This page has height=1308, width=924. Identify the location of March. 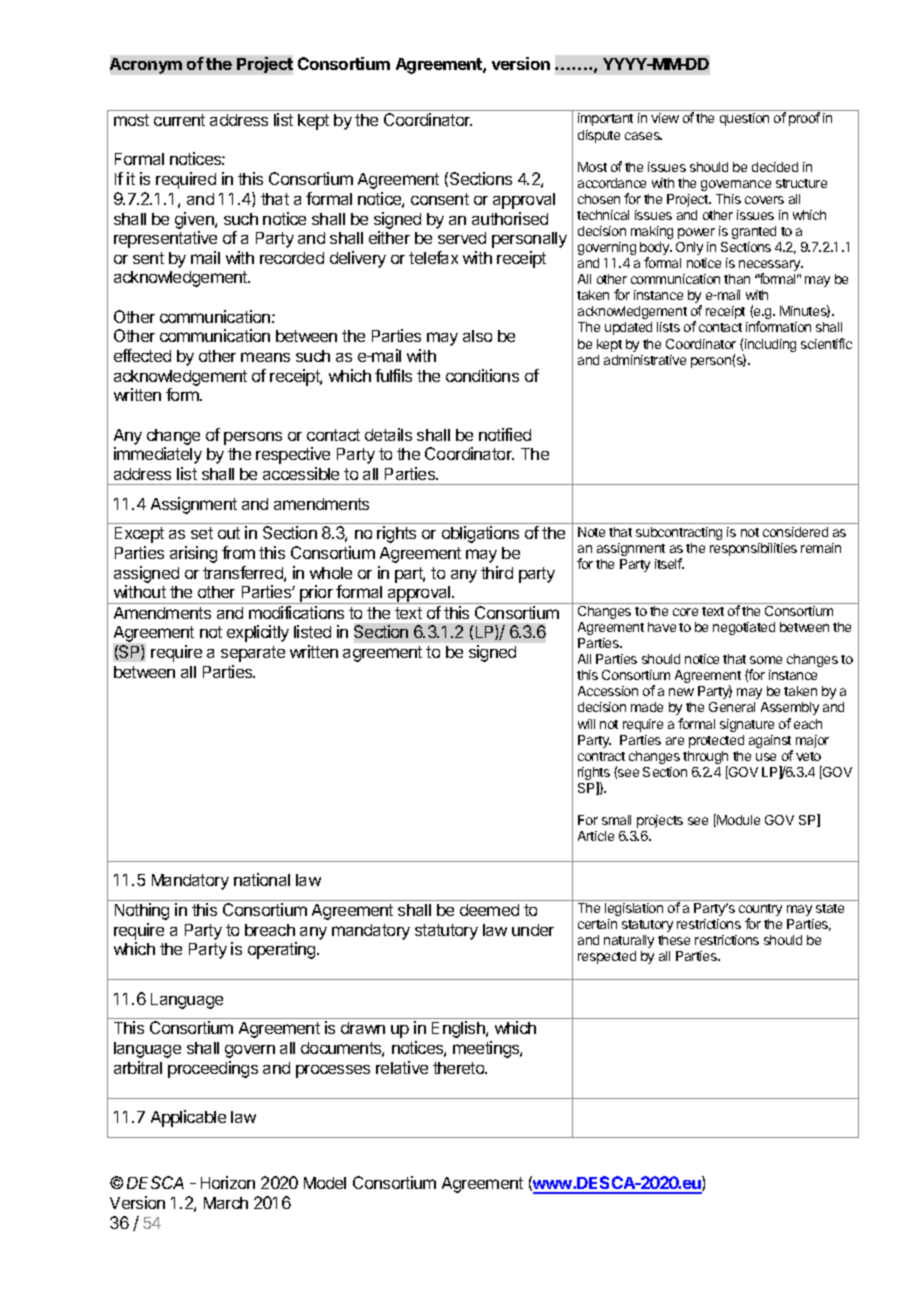
(226, 1203).
